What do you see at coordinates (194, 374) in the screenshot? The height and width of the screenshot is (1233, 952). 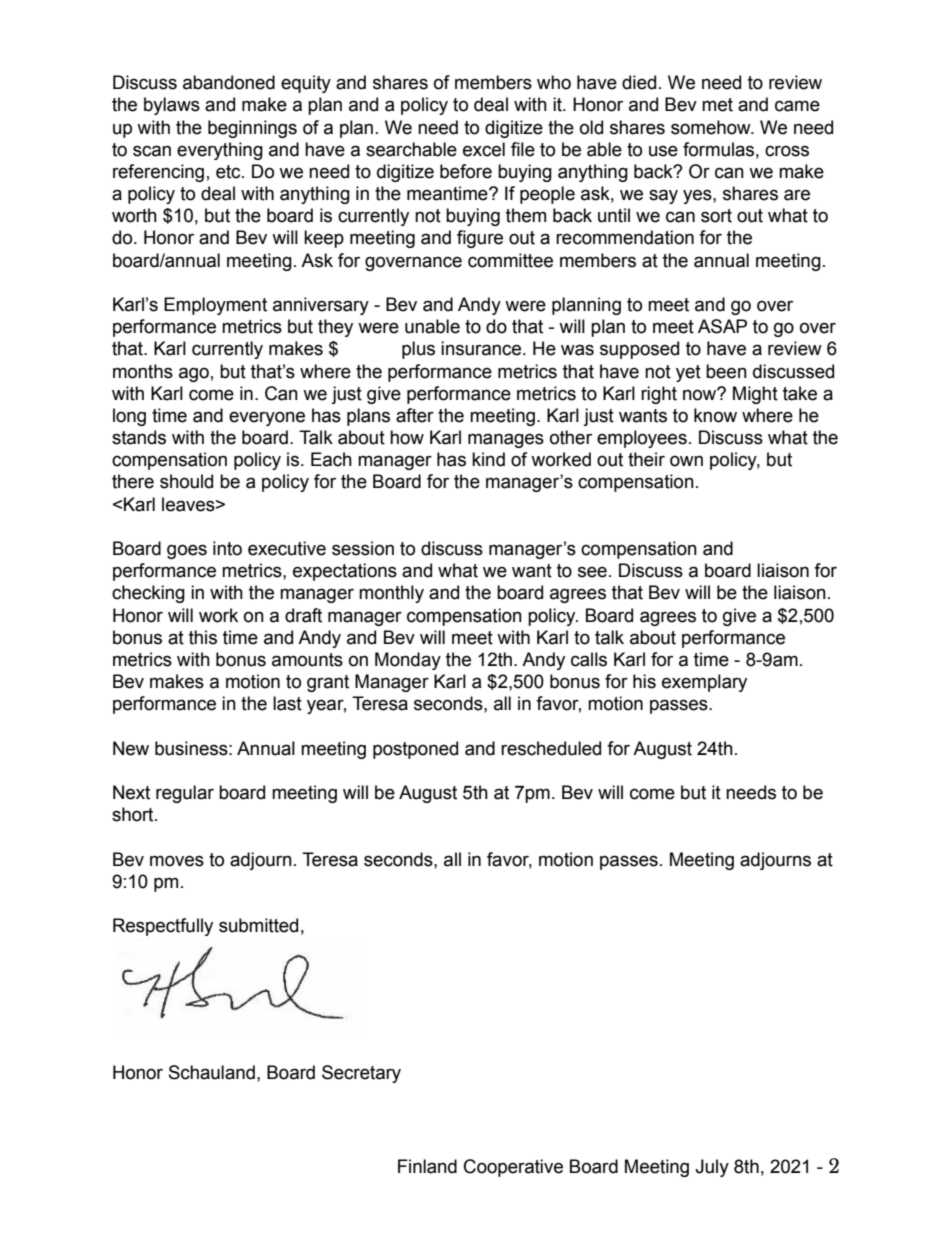 I see `ago` at bounding box center [194, 374].
